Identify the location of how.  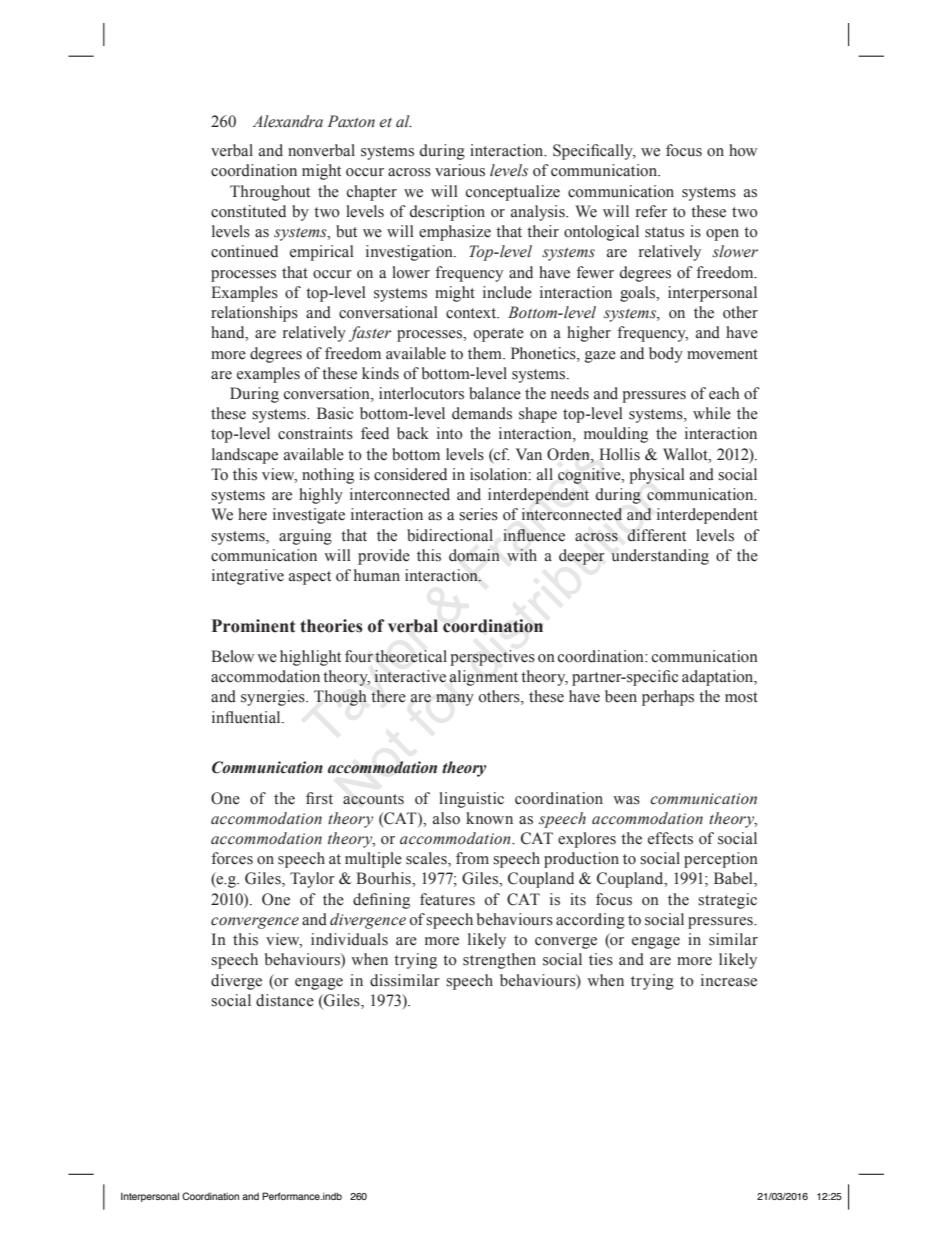
(743, 150).
